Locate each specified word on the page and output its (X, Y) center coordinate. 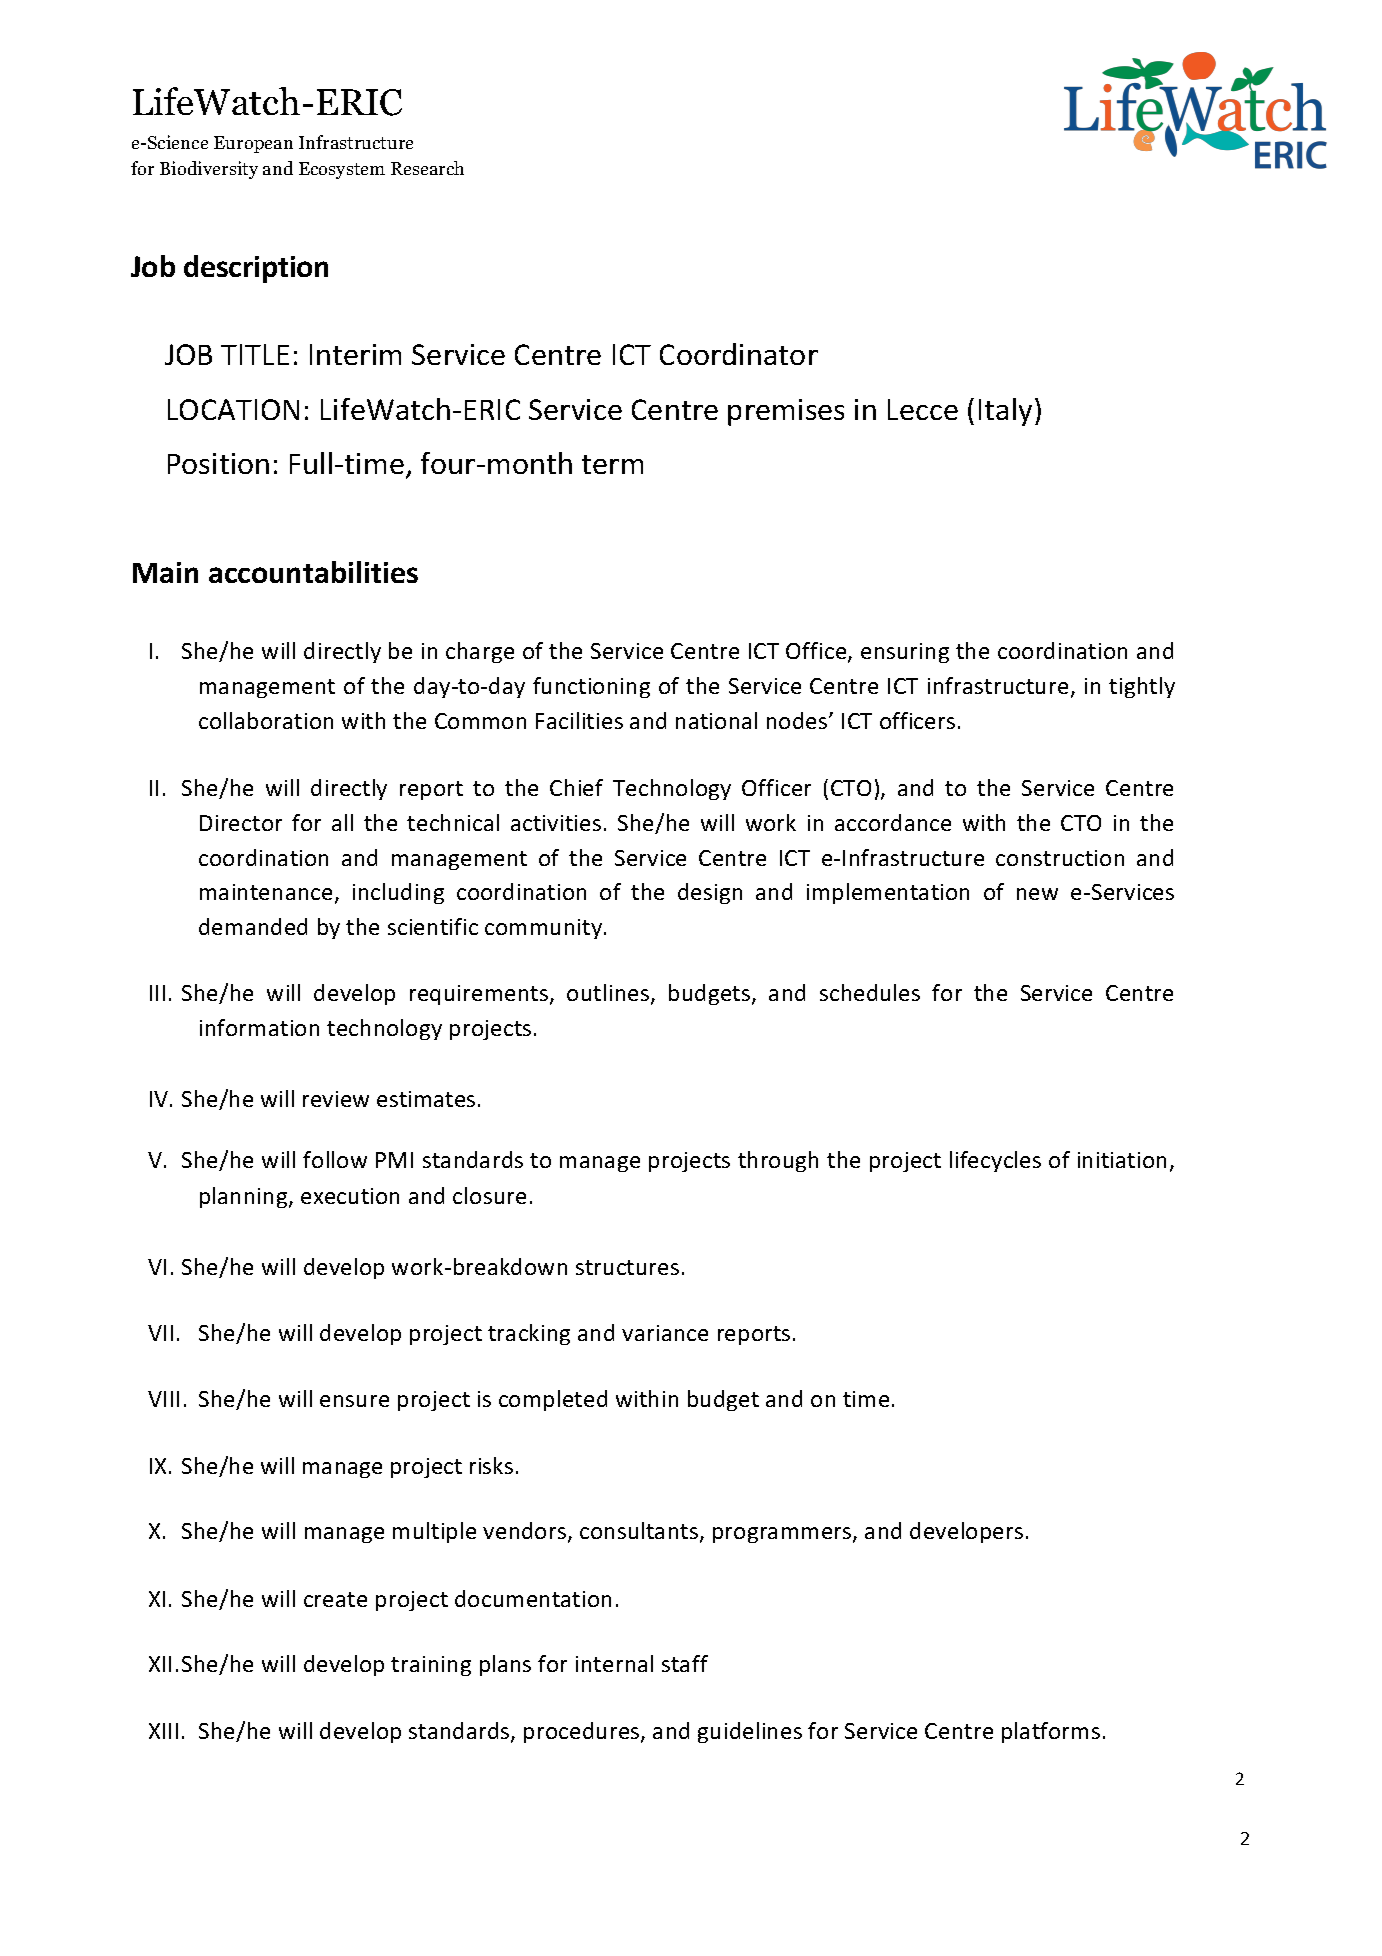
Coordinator (739, 354)
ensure (354, 1401)
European (253, 144)
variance (665, 1333)
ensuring (905, 653)
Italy (1005, 412)
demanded (253, 926)
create (335, 1599)
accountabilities (313, 572)
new (1037, 894)
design (710, 893)
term (612, 464)
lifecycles (995, 1161)
